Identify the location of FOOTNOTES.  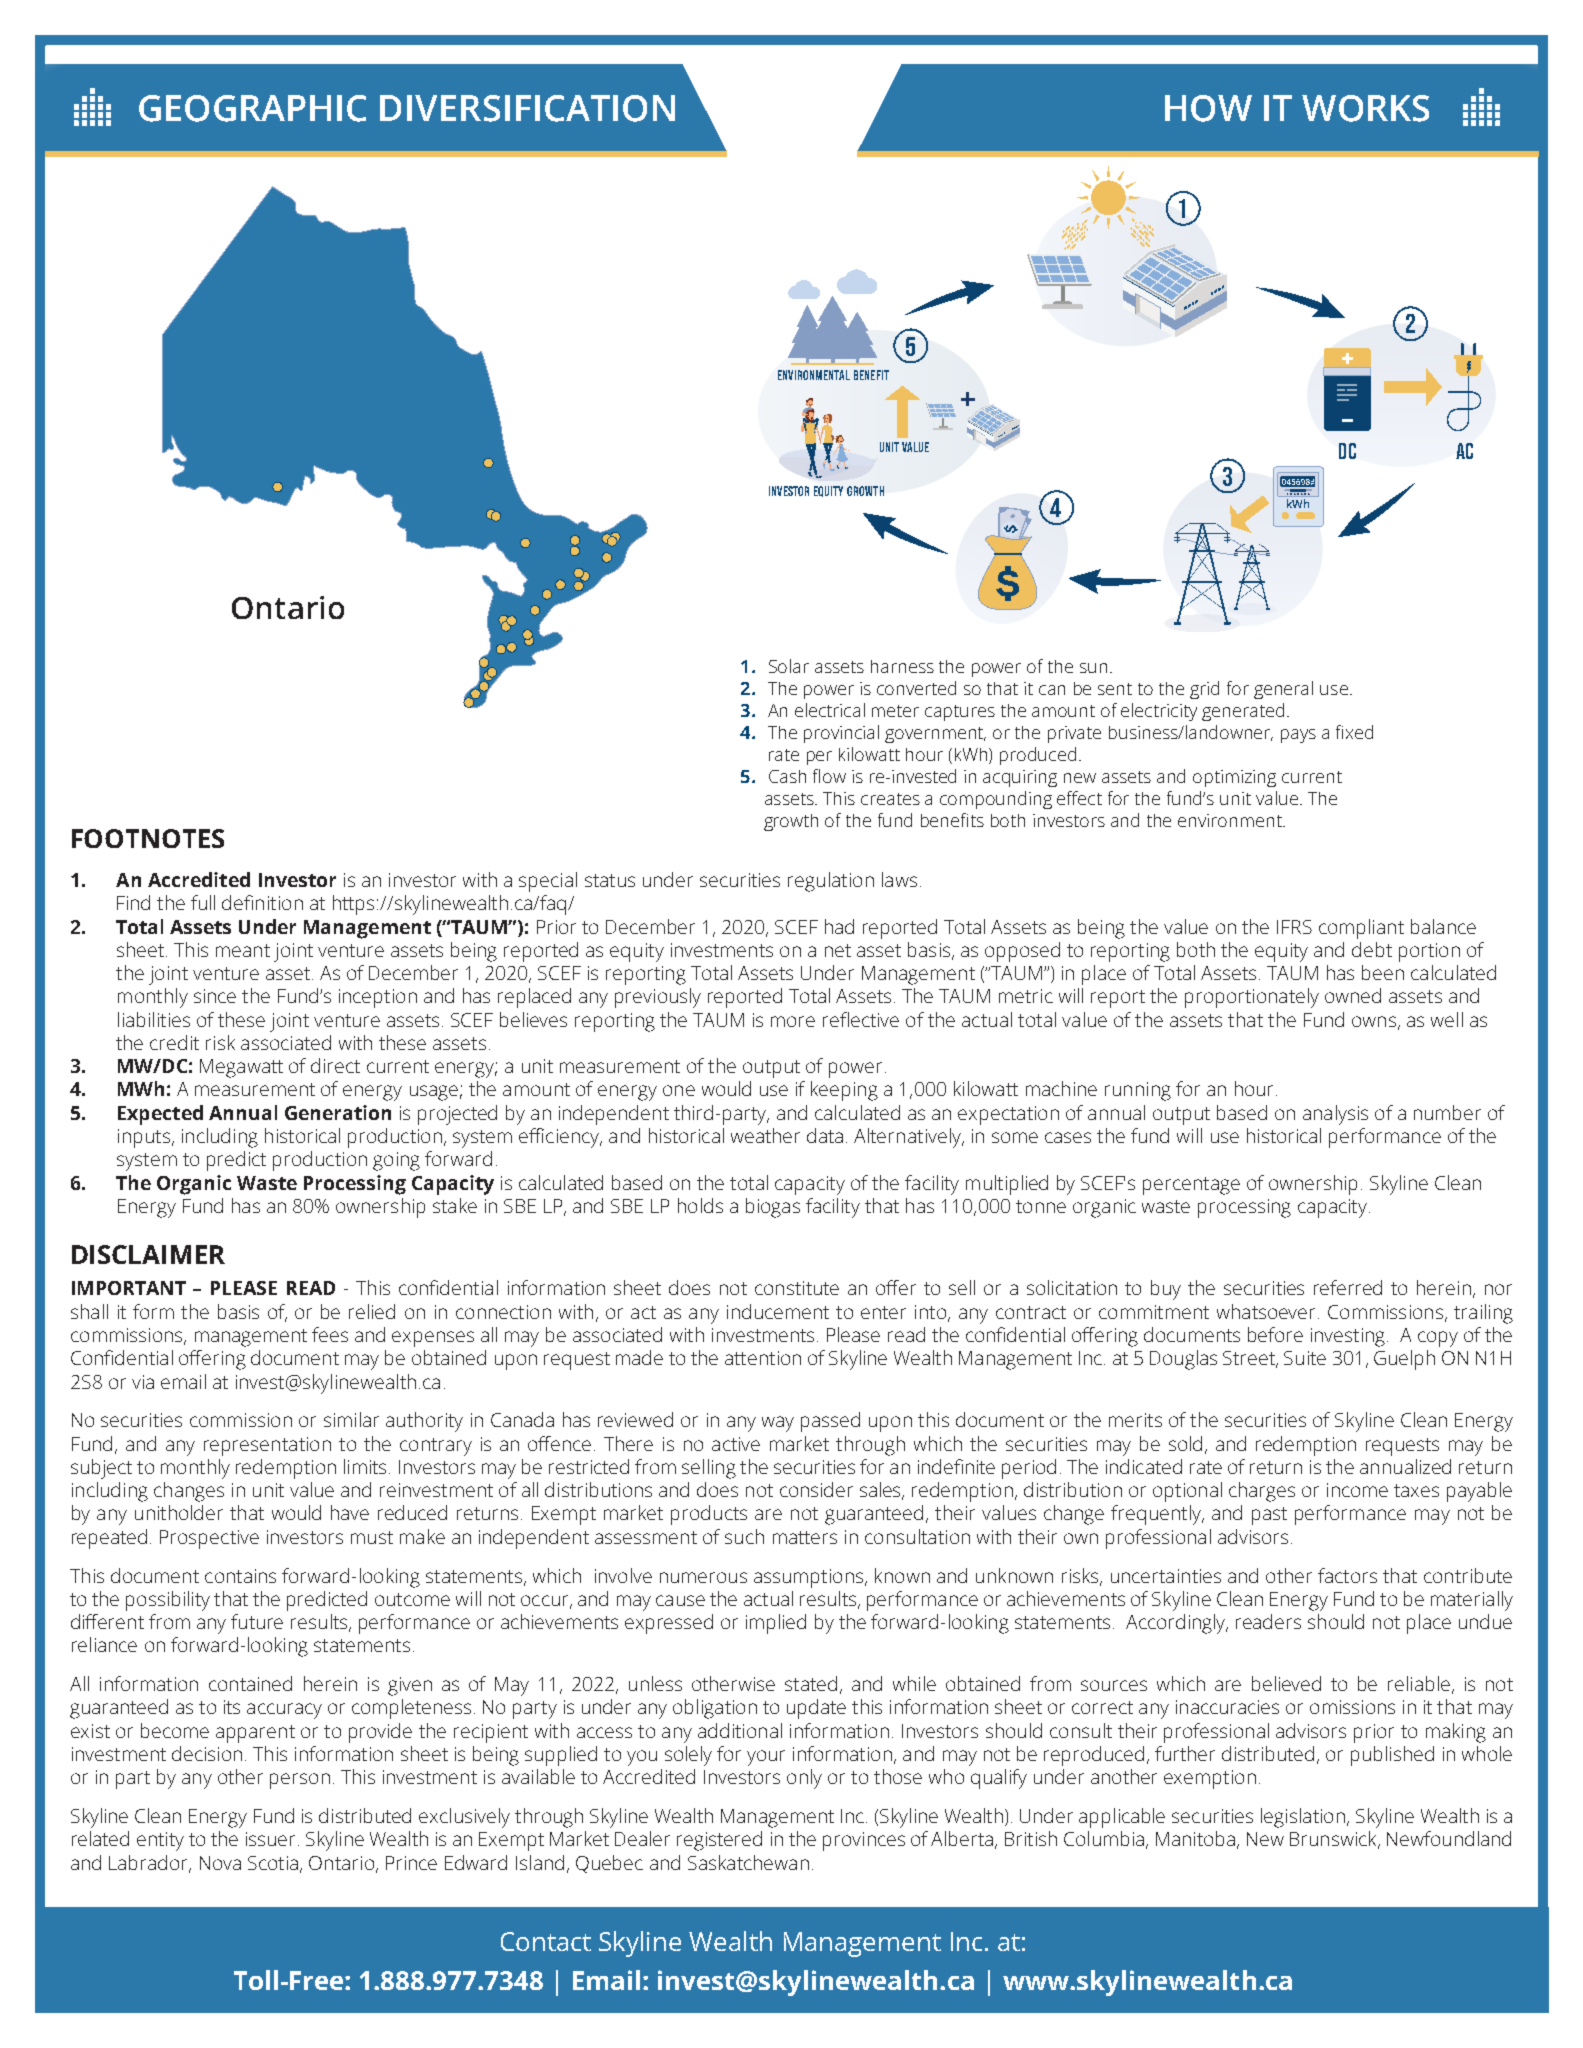
(148, 838).
